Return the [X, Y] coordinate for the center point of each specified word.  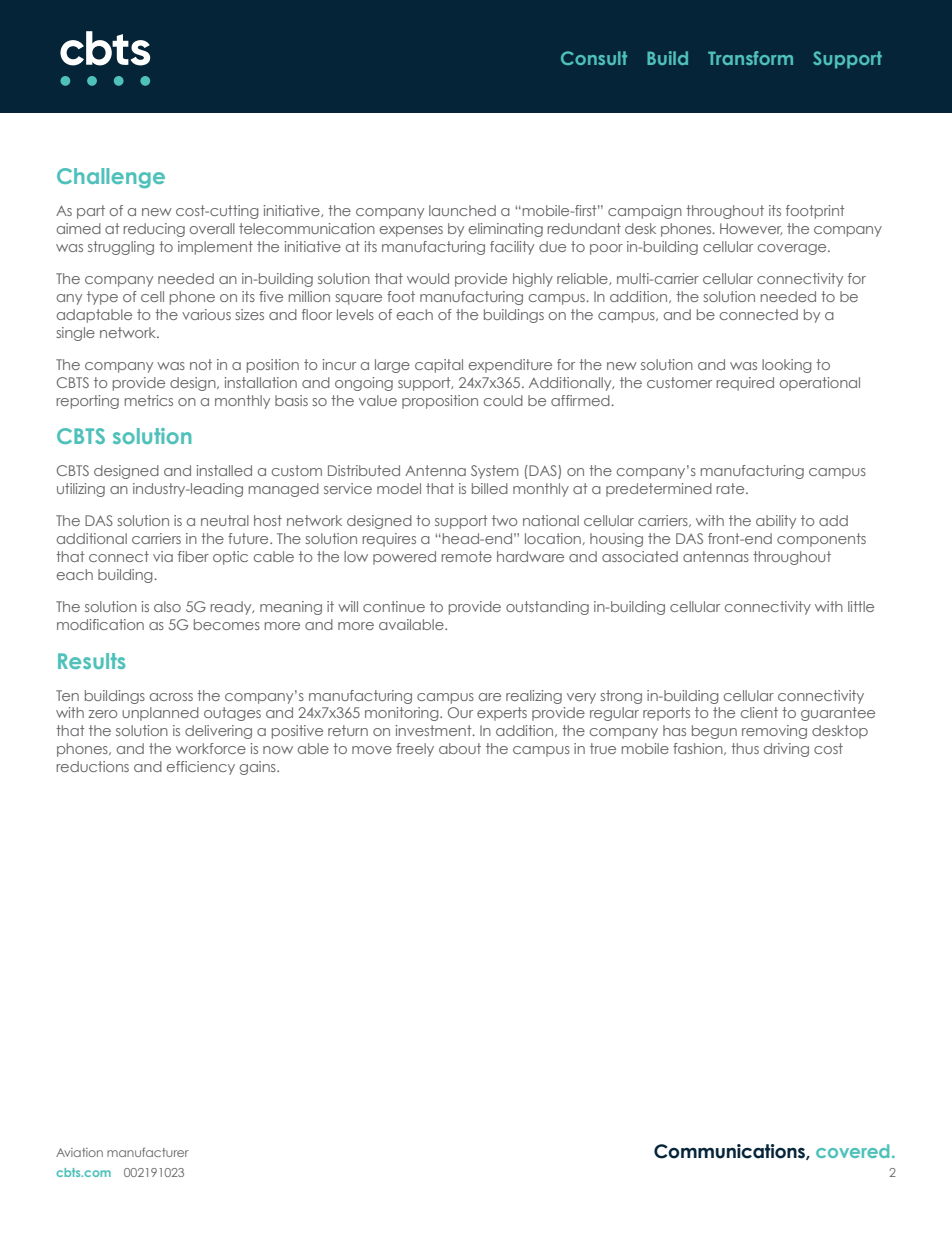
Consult [594, 58]
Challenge [111, 178]
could [503, 400]
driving [786, 750]
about [460, 748]
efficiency [201, 768]
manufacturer [148, 1152]
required [745, 384]
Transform [750, 58]
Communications [730, 1152]
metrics [149, 400]
